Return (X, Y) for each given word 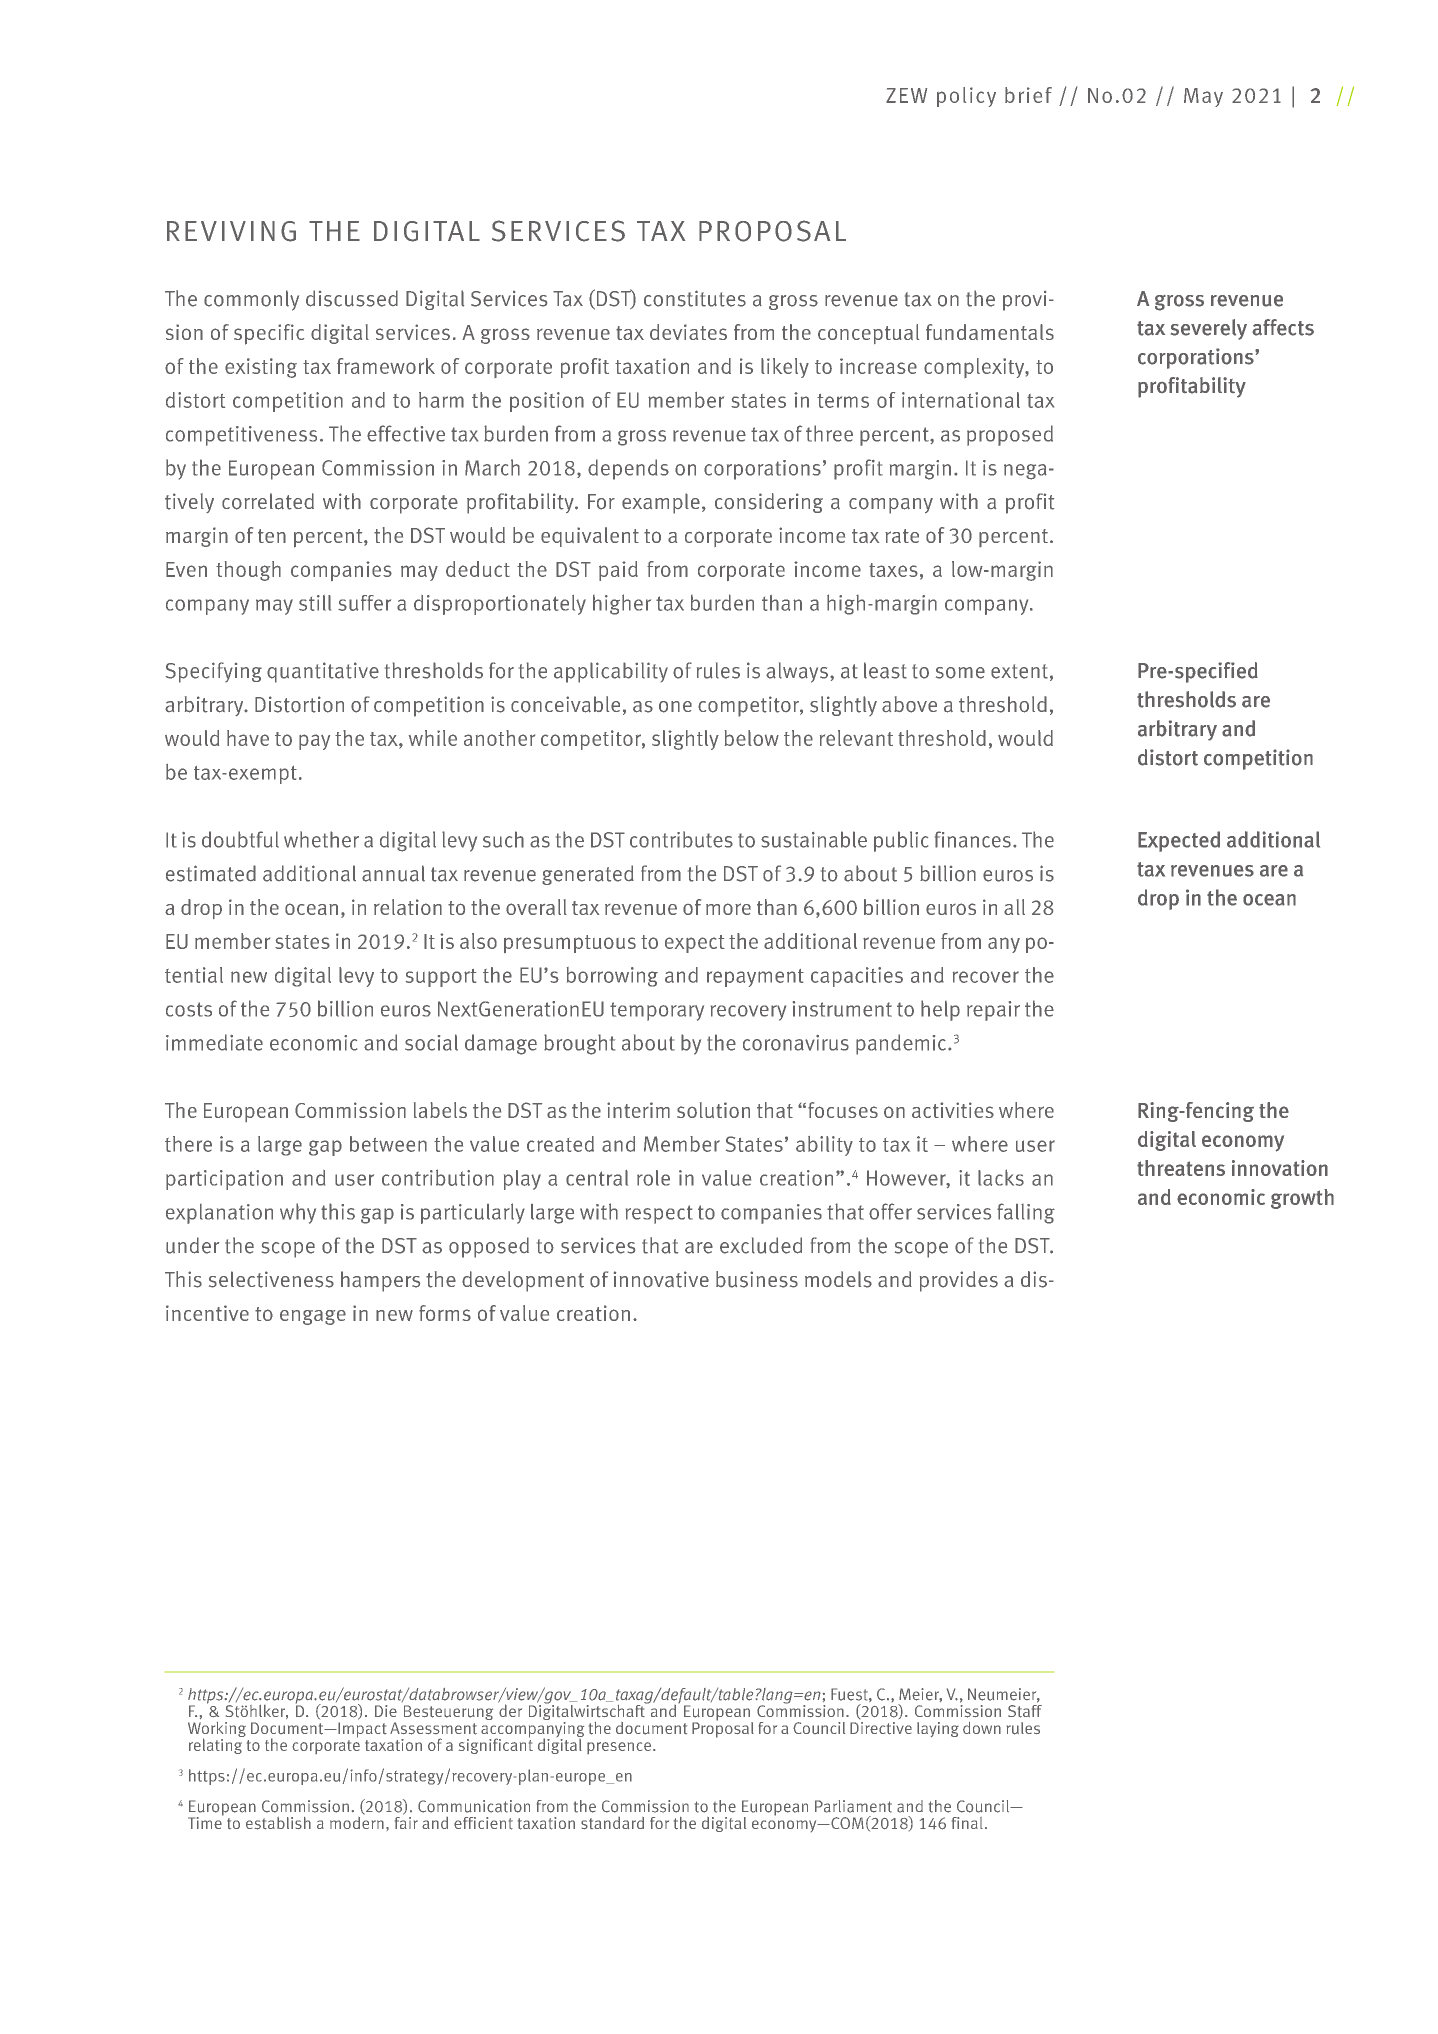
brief (1028, 95)
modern (357, 1821)
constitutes (695, 298)
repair (993, 1011)
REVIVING (231, 231)
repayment (755, 978)
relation (408, 907)
